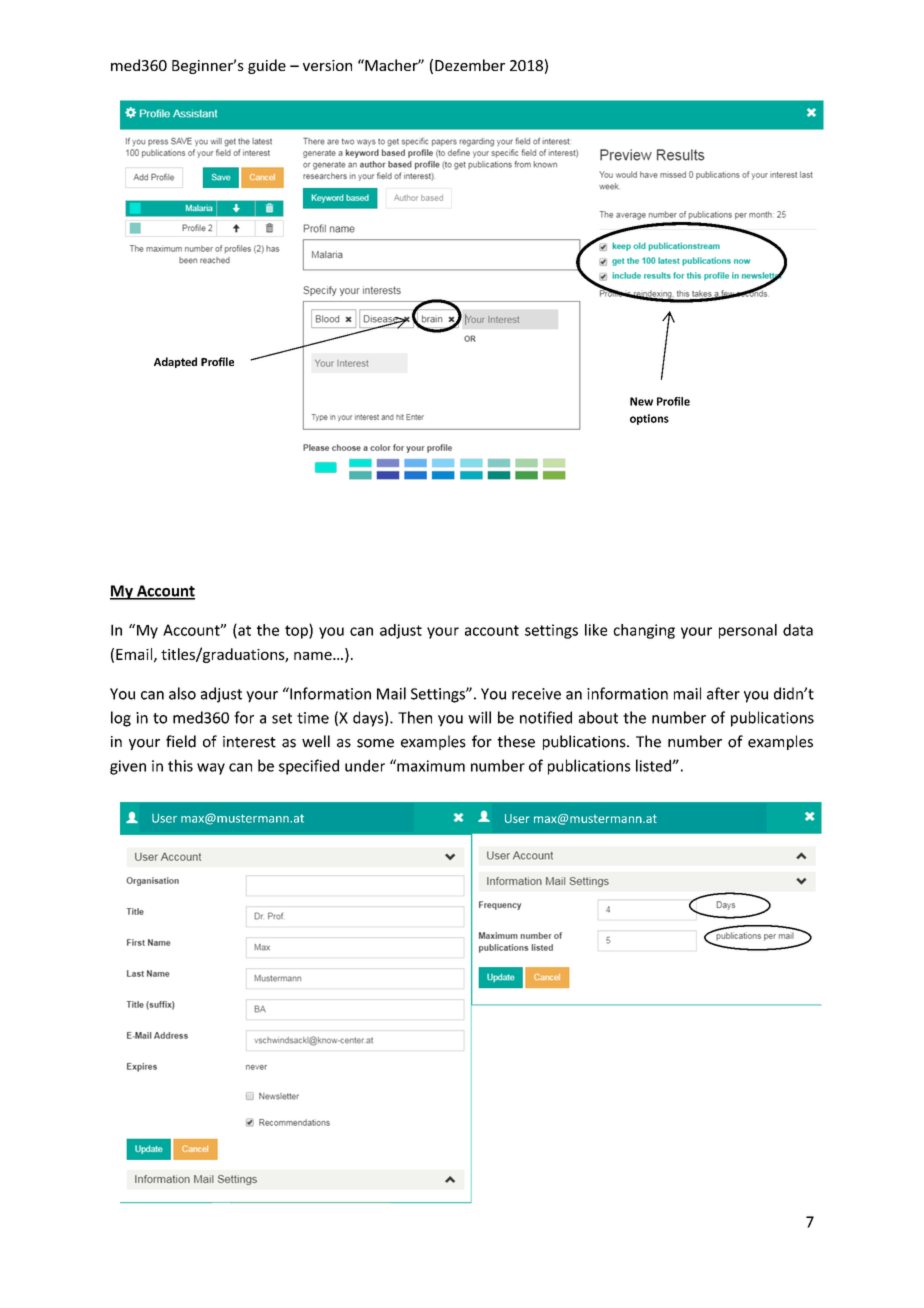 The width and height of the image is (924, 1308). What do you see at coordinates (313, 718) in the image?
I see `time` at bounding box center [313, 718].
